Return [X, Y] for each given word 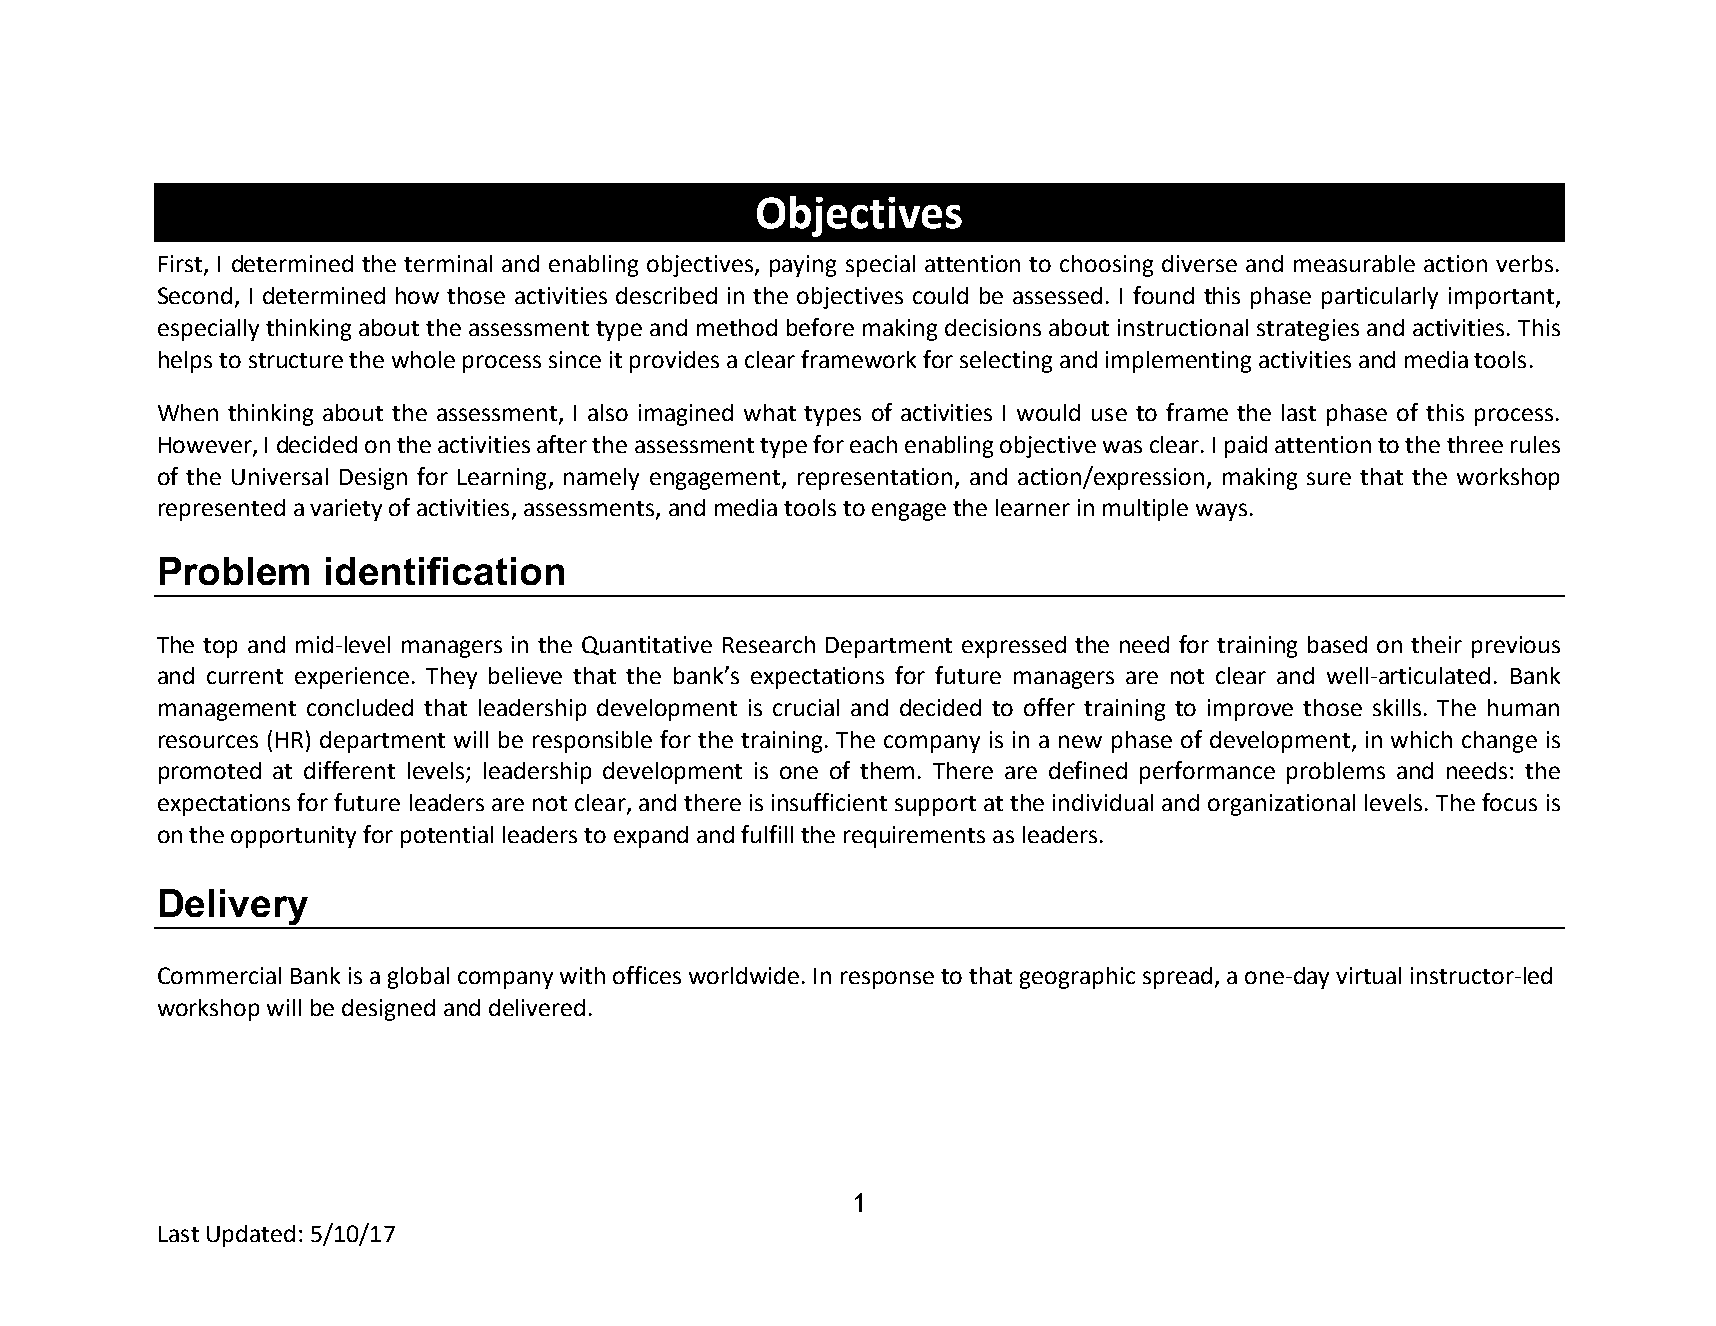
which [1421, 739]
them [887, 770]
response [887, 980]
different [349, 770]
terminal [448, 263]
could [940, 295]
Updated [251, 1236]
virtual [1368, 975]
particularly [1380, 298]
